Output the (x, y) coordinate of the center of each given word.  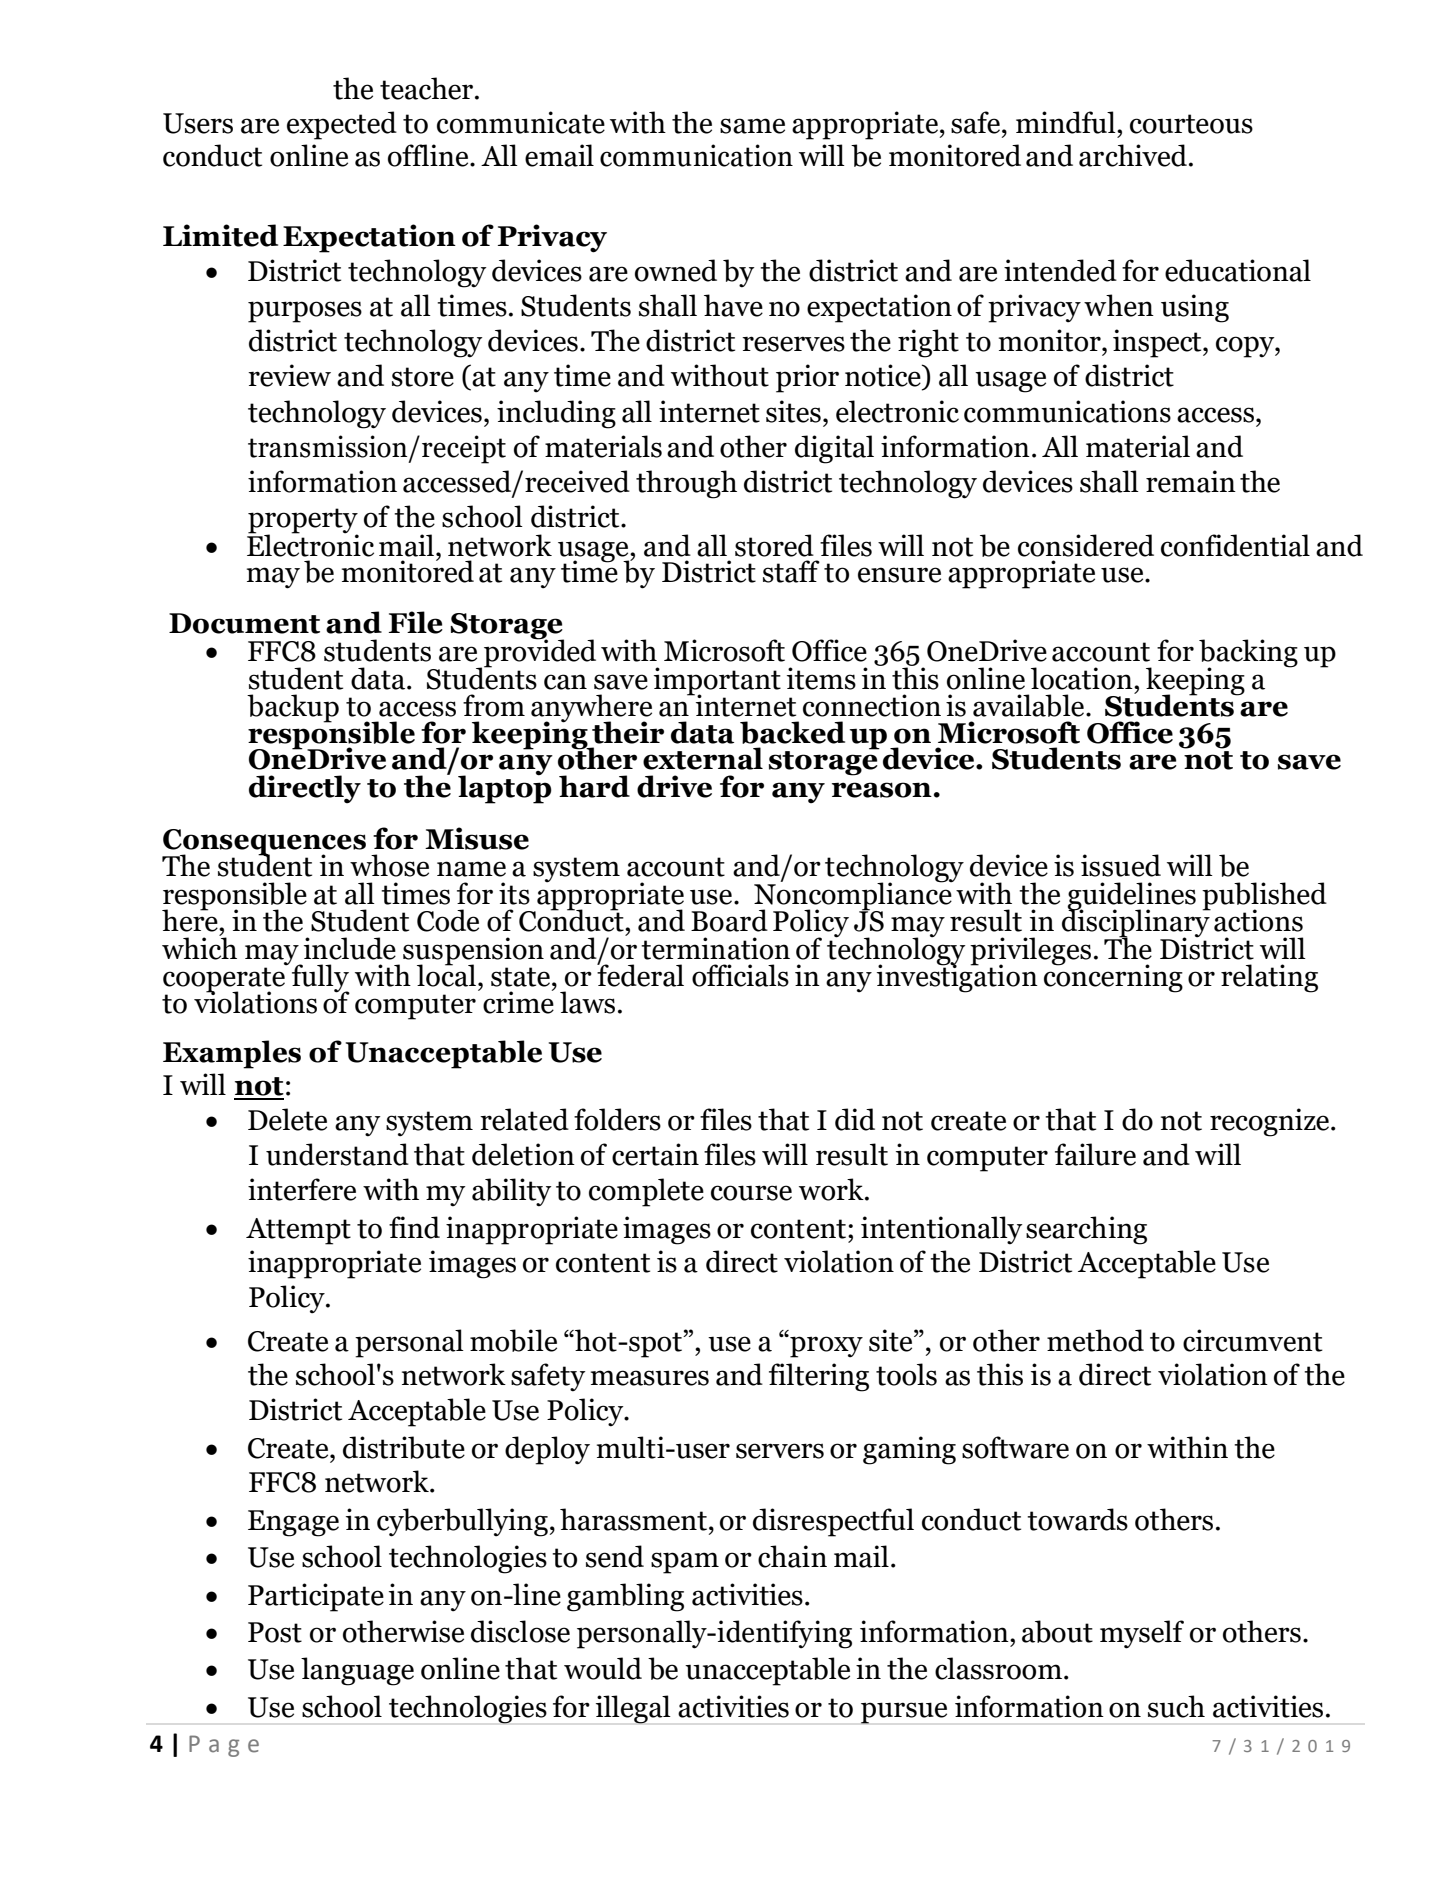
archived (1133, 155)
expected (342, 125)
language (357, 1671)
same (752, 126)
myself (1142, 1634)
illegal (633, 1709)
